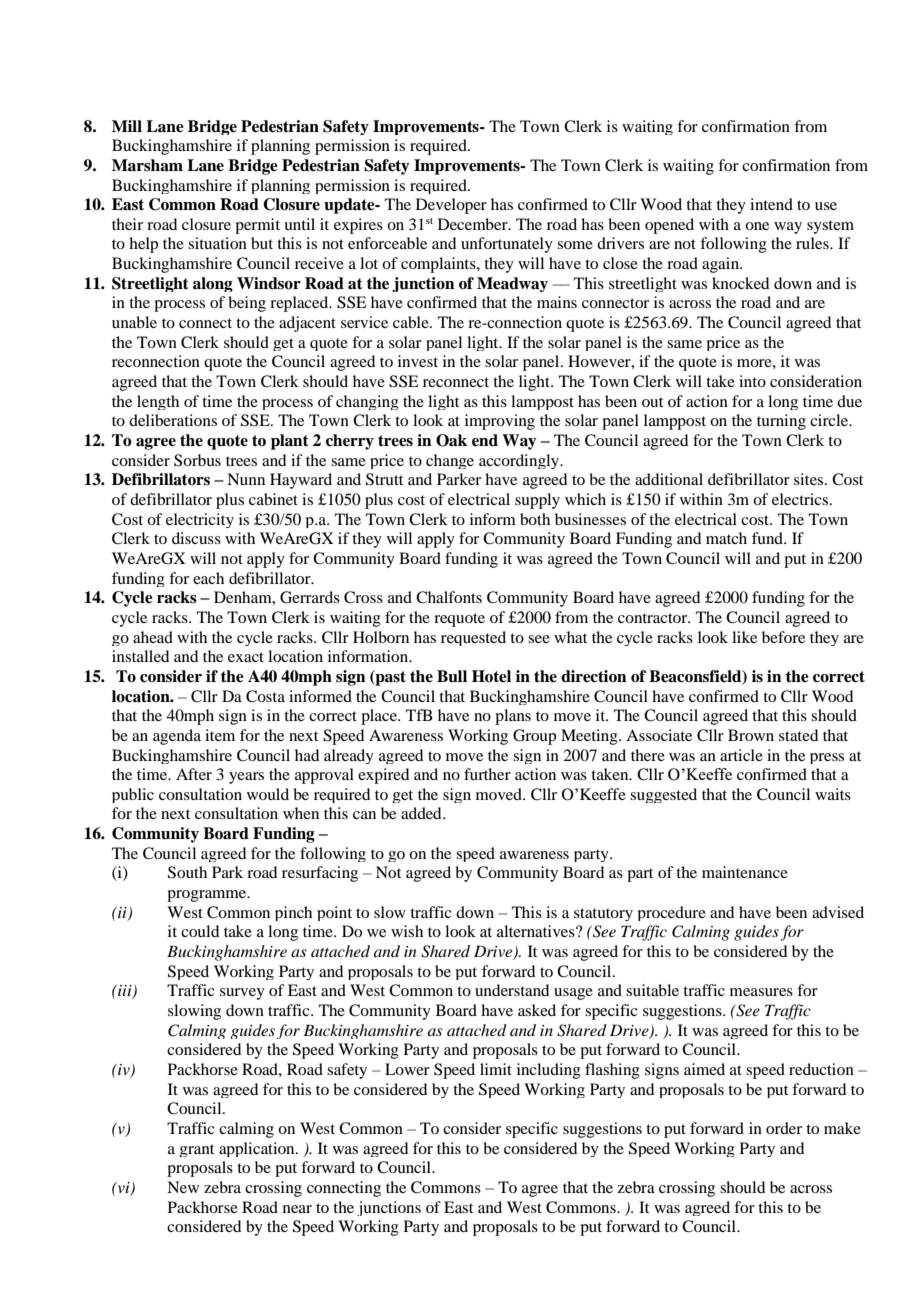 Image resolution: width=924 pixels, height=1308 pixels. I want to click on Developer, so click(451, 206).
